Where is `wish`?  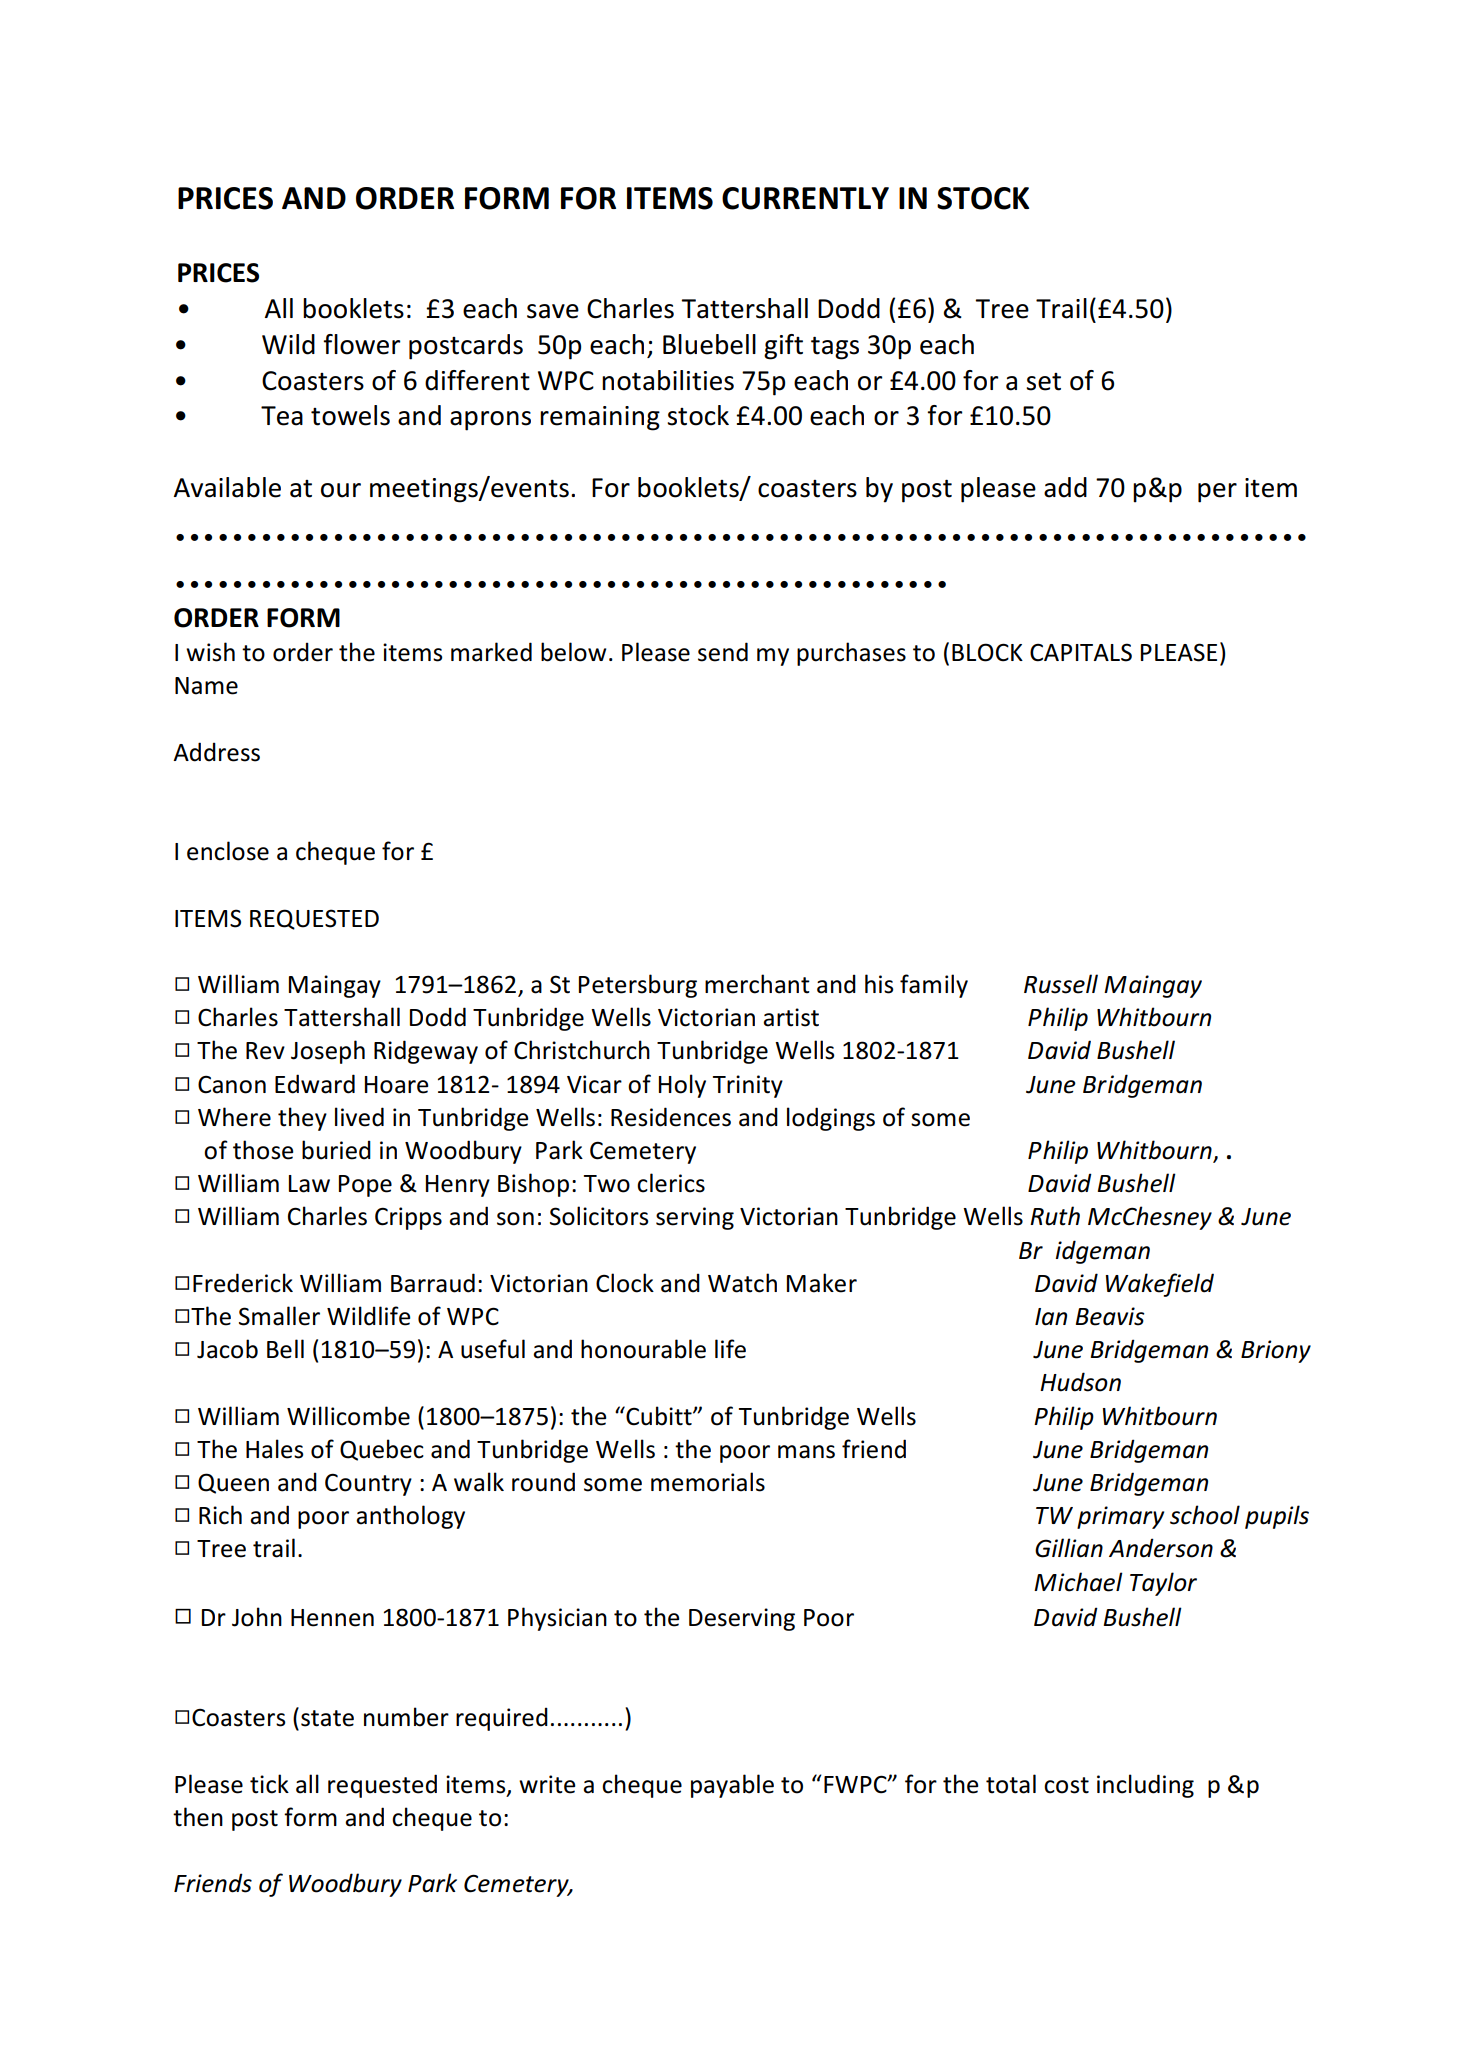
wish is located at coordinates (210, 652).
